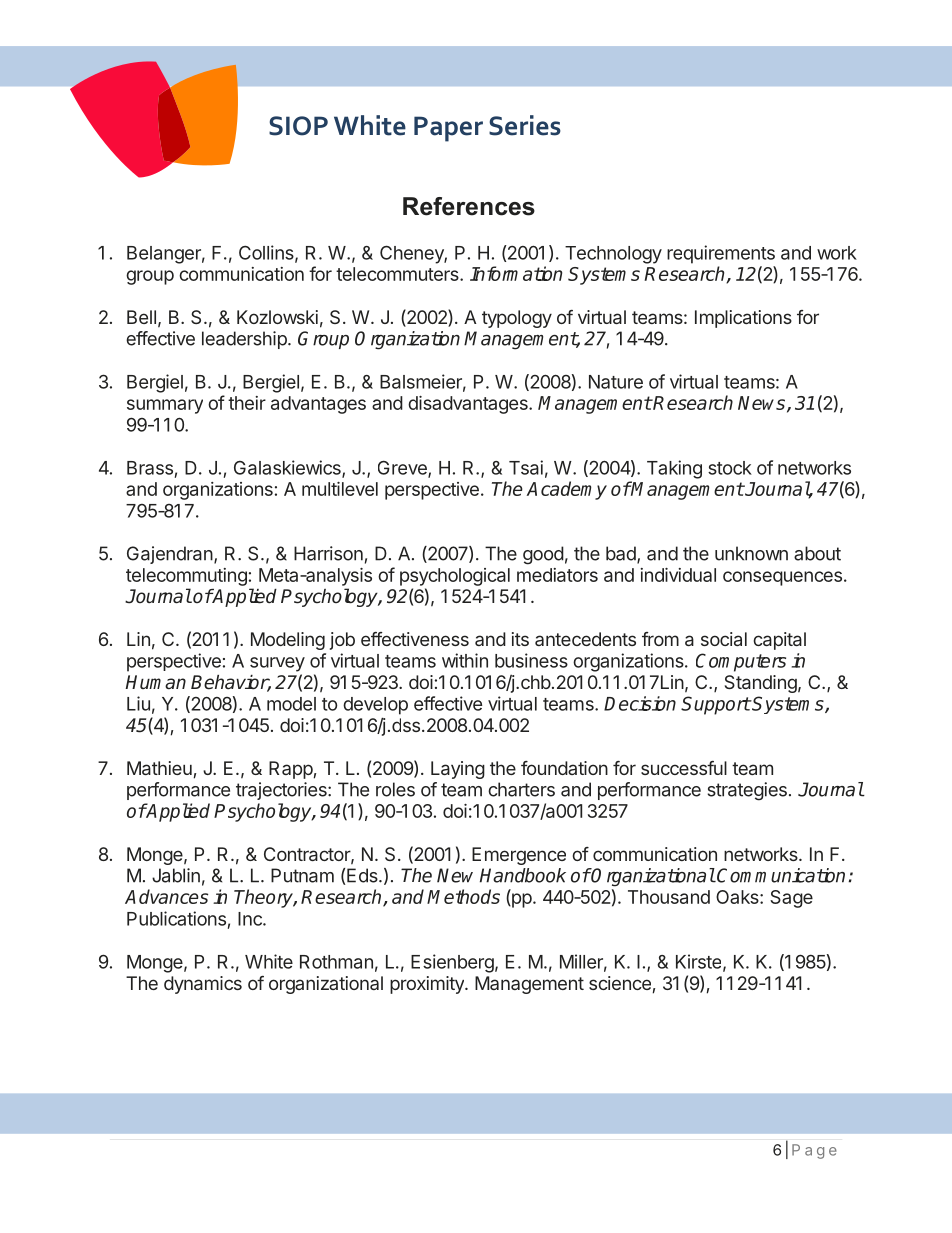 This page has height=1233, width=952. Describe the element at coordinates (730, 468) in the page. I see `stock` at that location.
